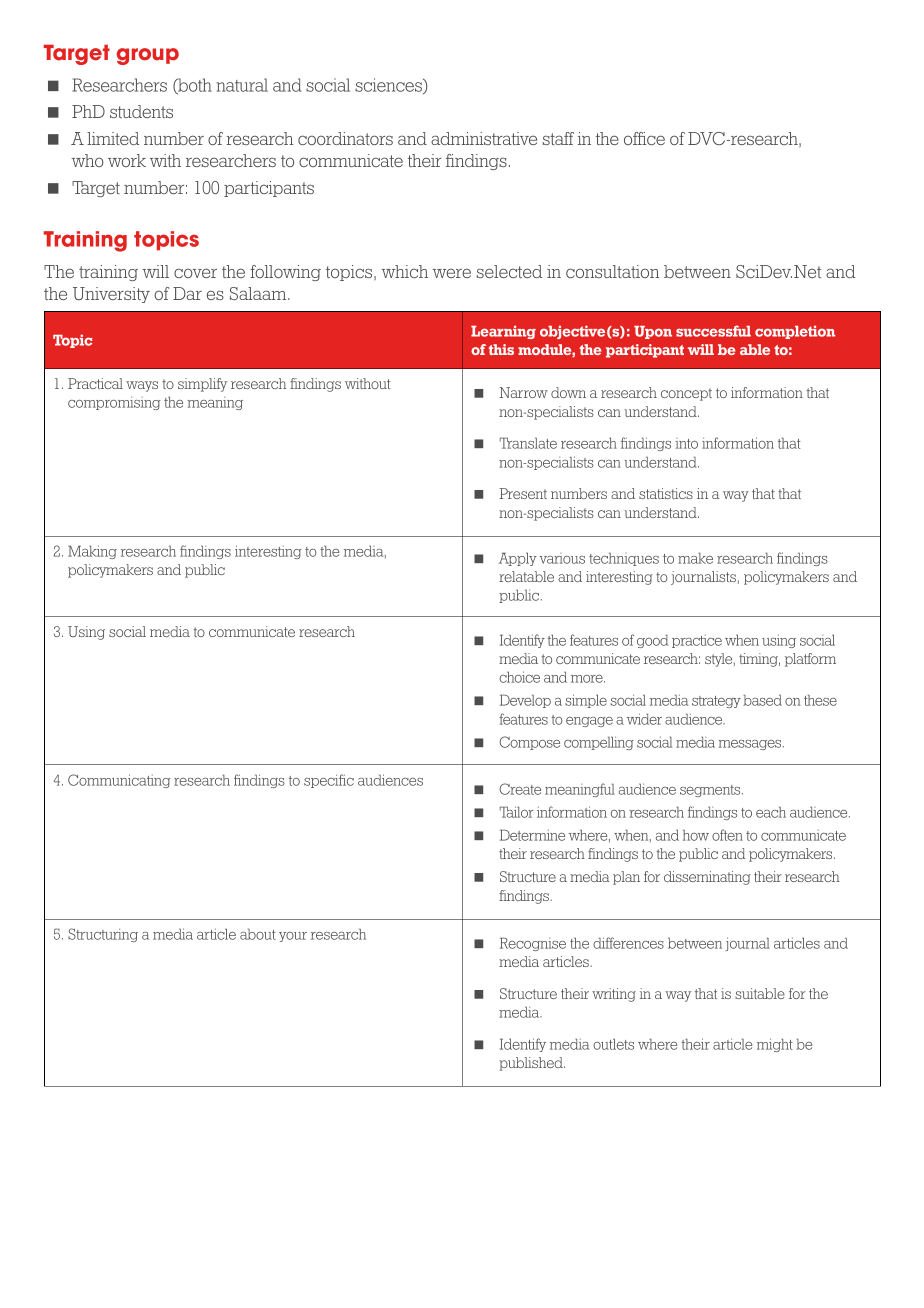  I want to click on might, so click(775, 1045).
